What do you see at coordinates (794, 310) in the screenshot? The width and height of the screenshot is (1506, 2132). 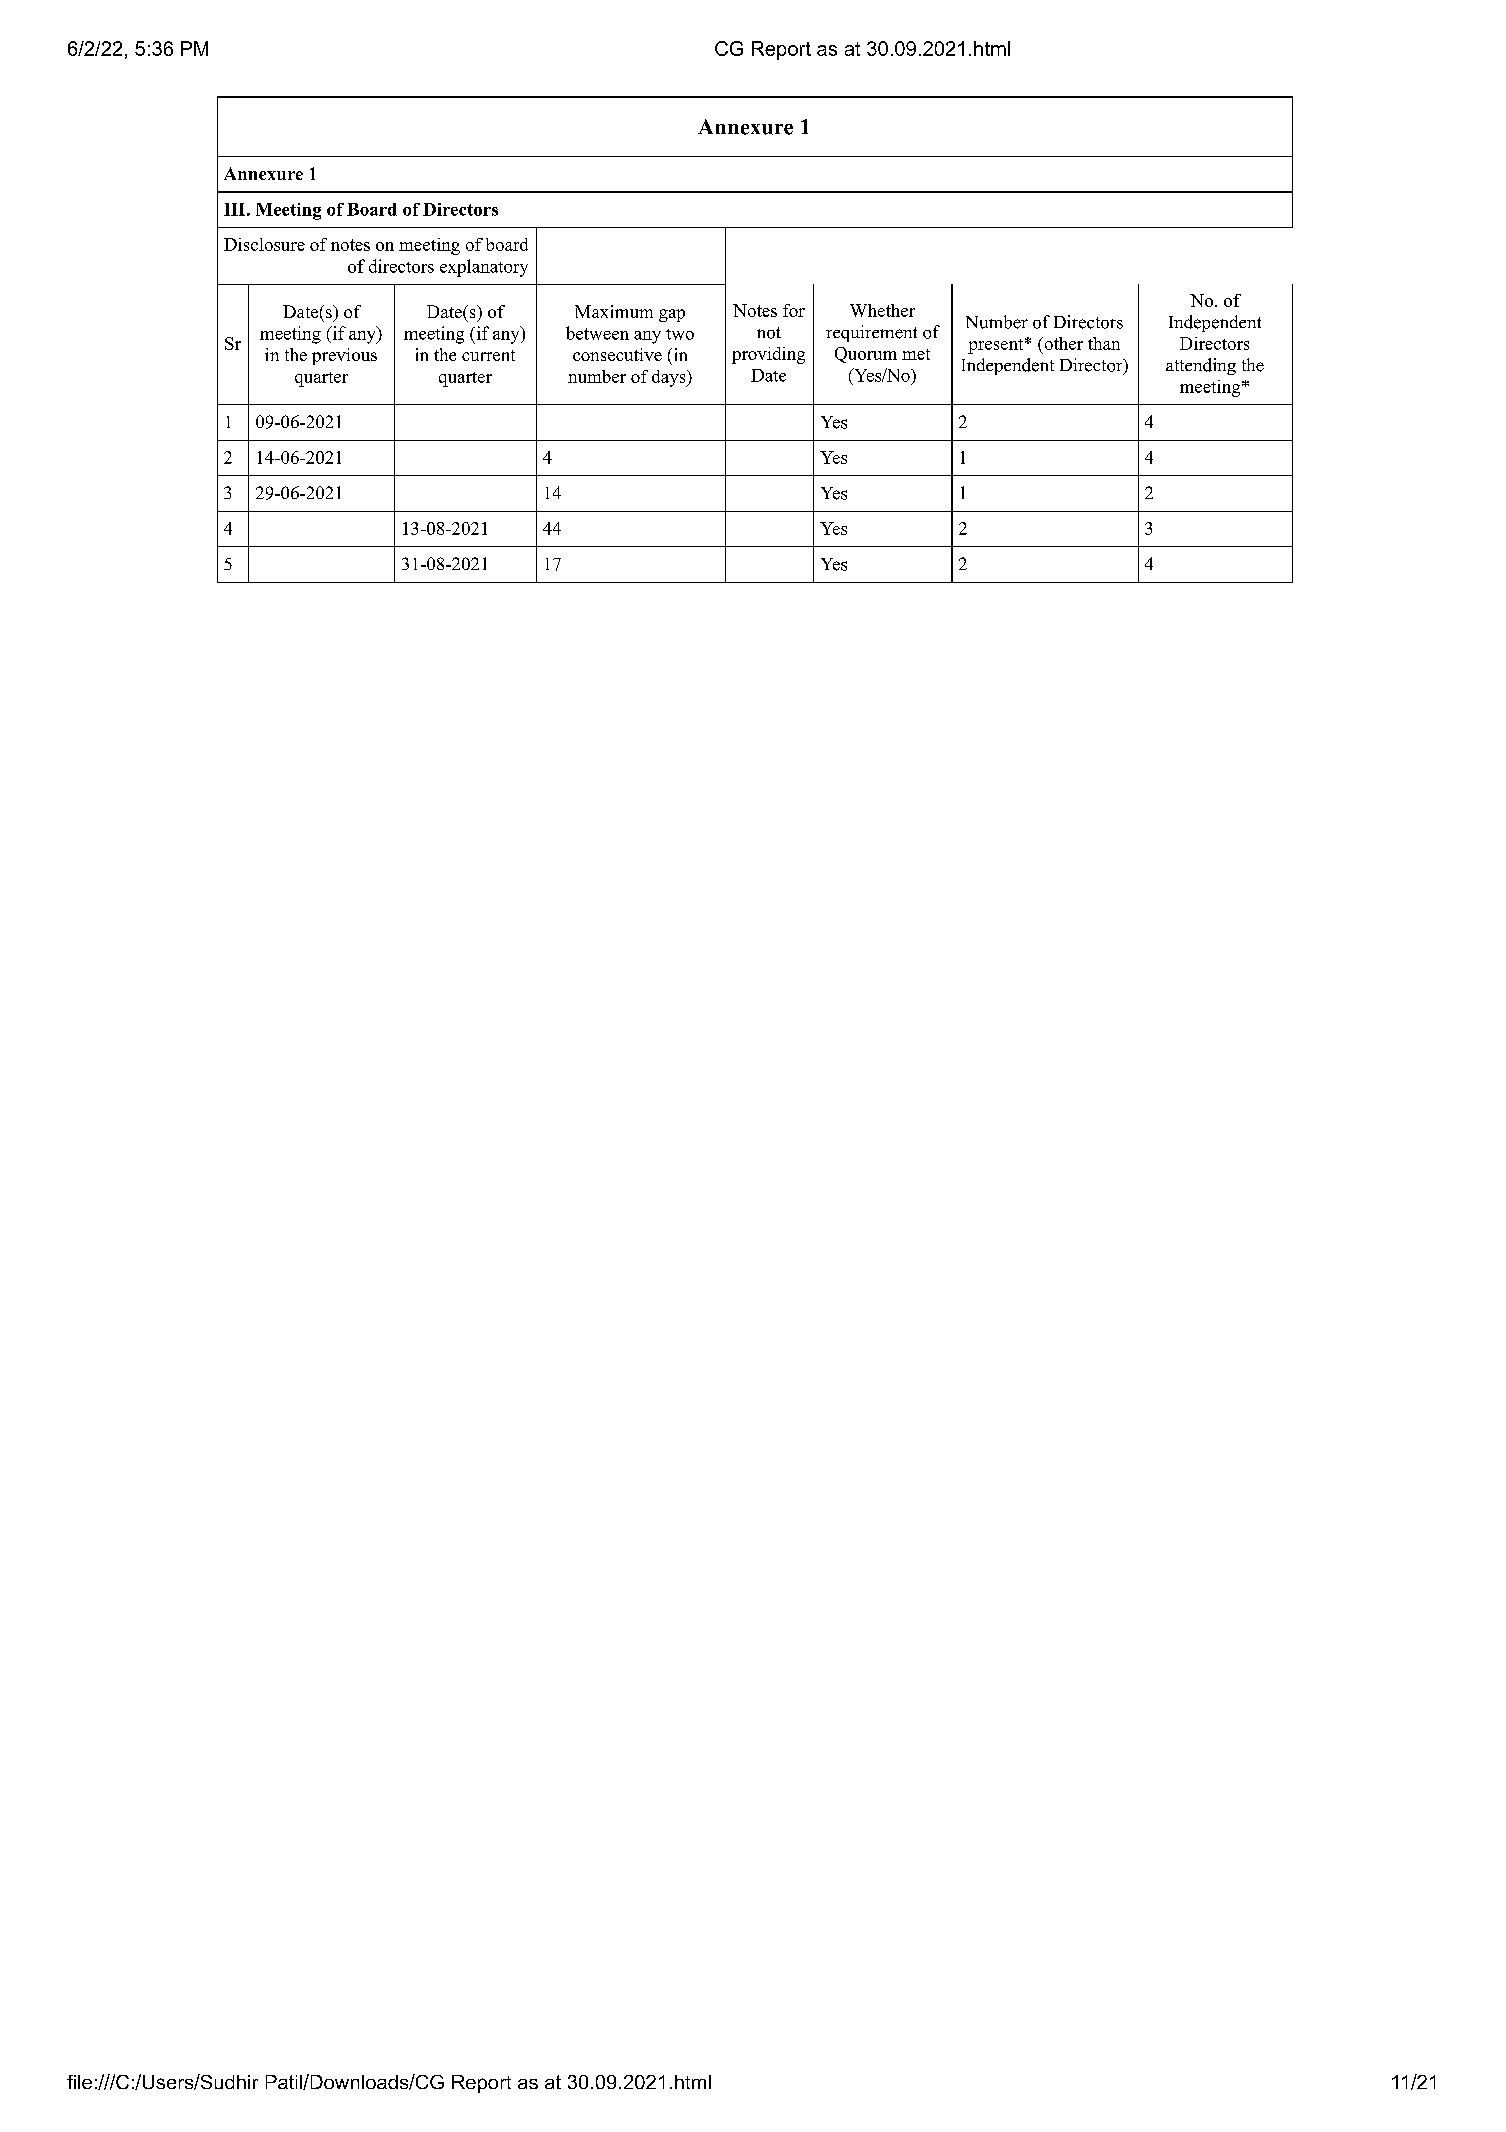 I see `for` at bounding box center [794, 310].
